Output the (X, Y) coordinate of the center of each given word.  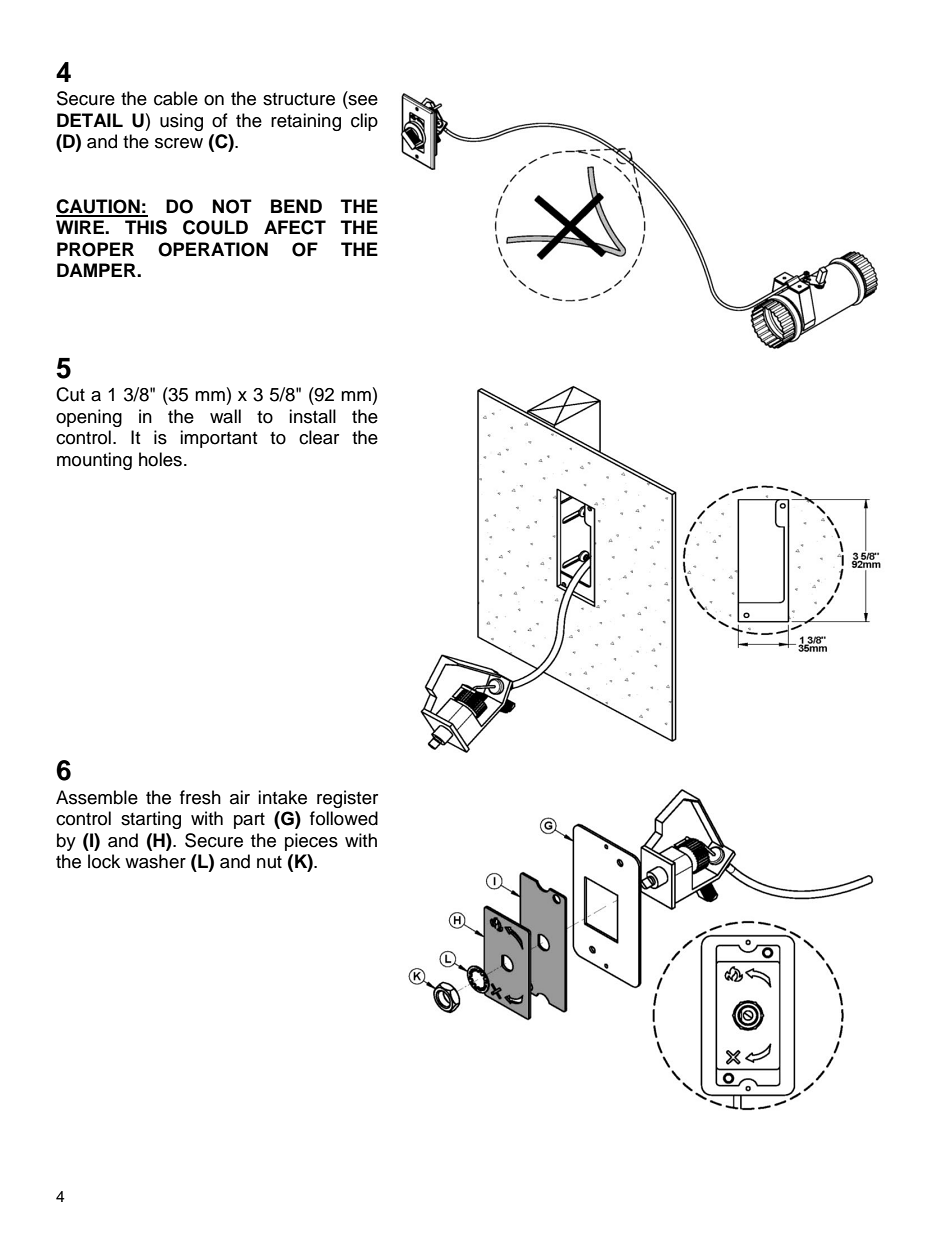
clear (319, 437)
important (218, 439)
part (249, 821)
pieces (311, 842)
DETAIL (90, 120)
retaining (306, 122)
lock (104, 861)
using (181, 122)
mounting (94, 461)
